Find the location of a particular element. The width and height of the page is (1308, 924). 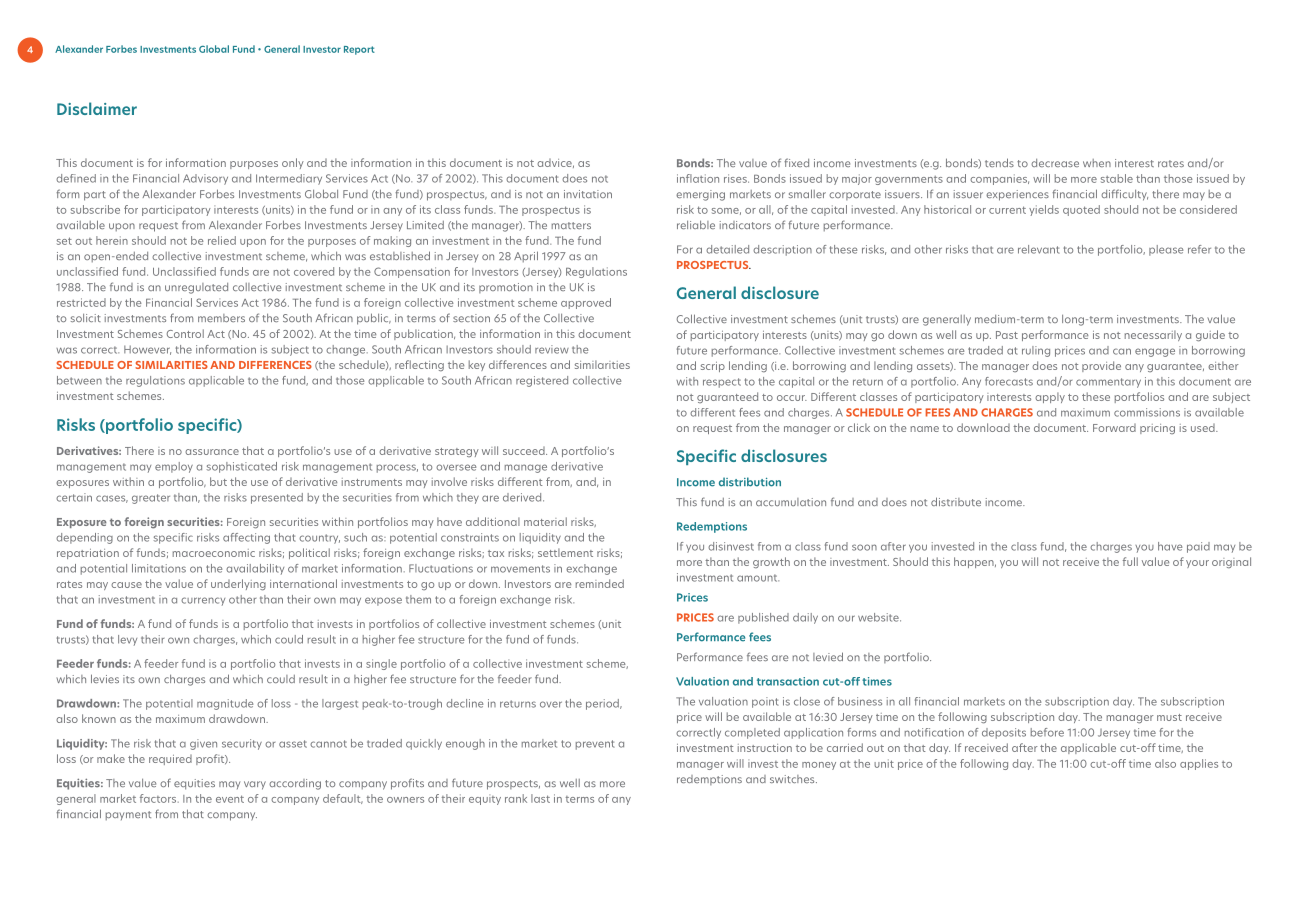

vary is located at coordinates (255, 785).
